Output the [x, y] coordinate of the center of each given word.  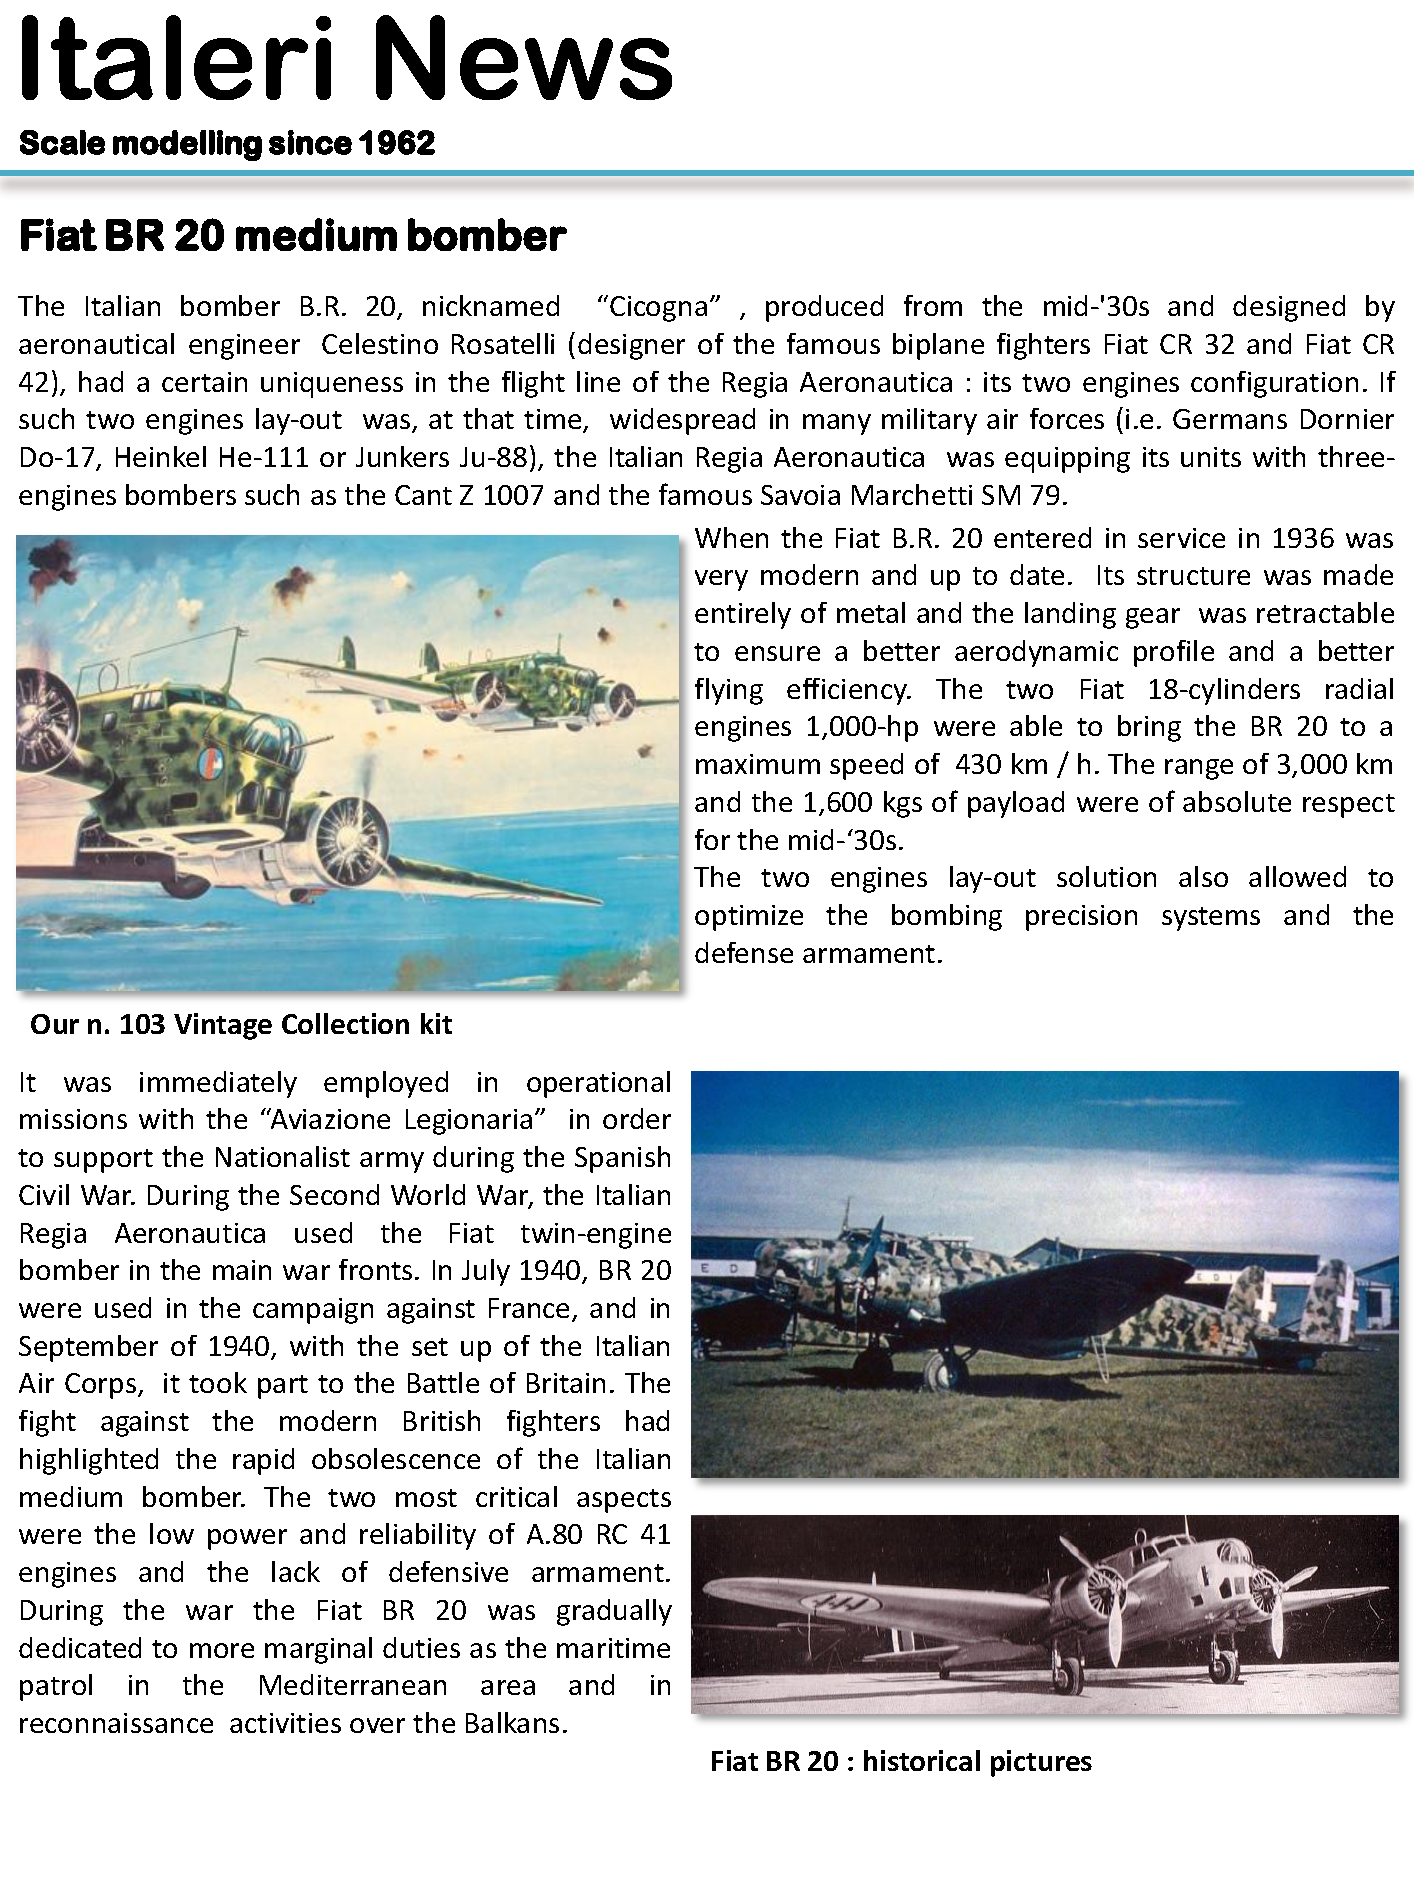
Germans [1230, 419]
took [218, 1382]
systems [1211, 919]
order [637, 1118]
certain [204, 382]
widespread [682, 421]
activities [285, 1723]
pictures [1041, 1763]
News [524, 57]
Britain [566, 1383]
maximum [758, 764]
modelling [187, 145]
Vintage [223, 1026]
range [1199, 769]
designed [1289, 308]
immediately [218, 1084]
